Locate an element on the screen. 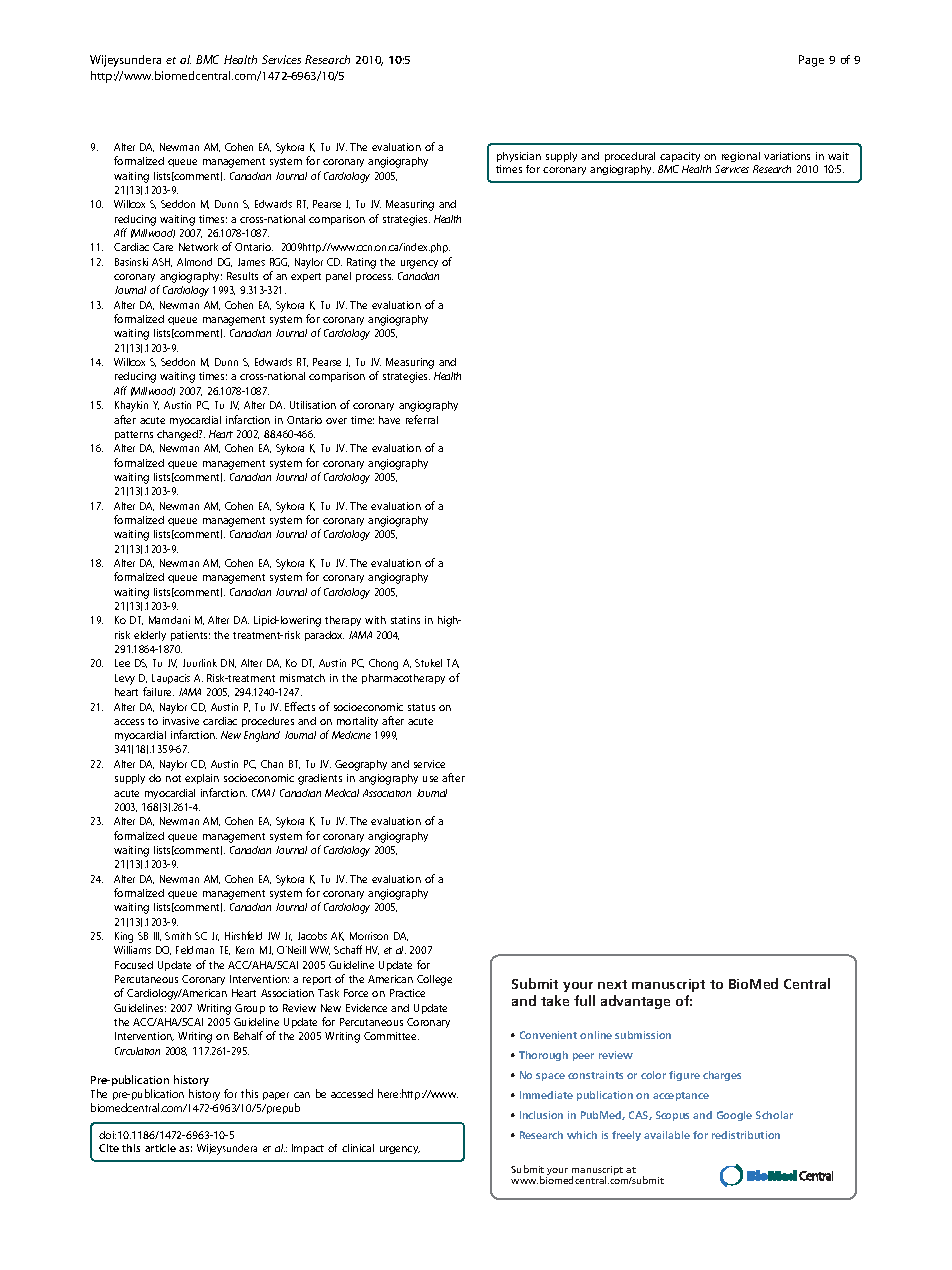  physician is located at coordinates (519, 157).
